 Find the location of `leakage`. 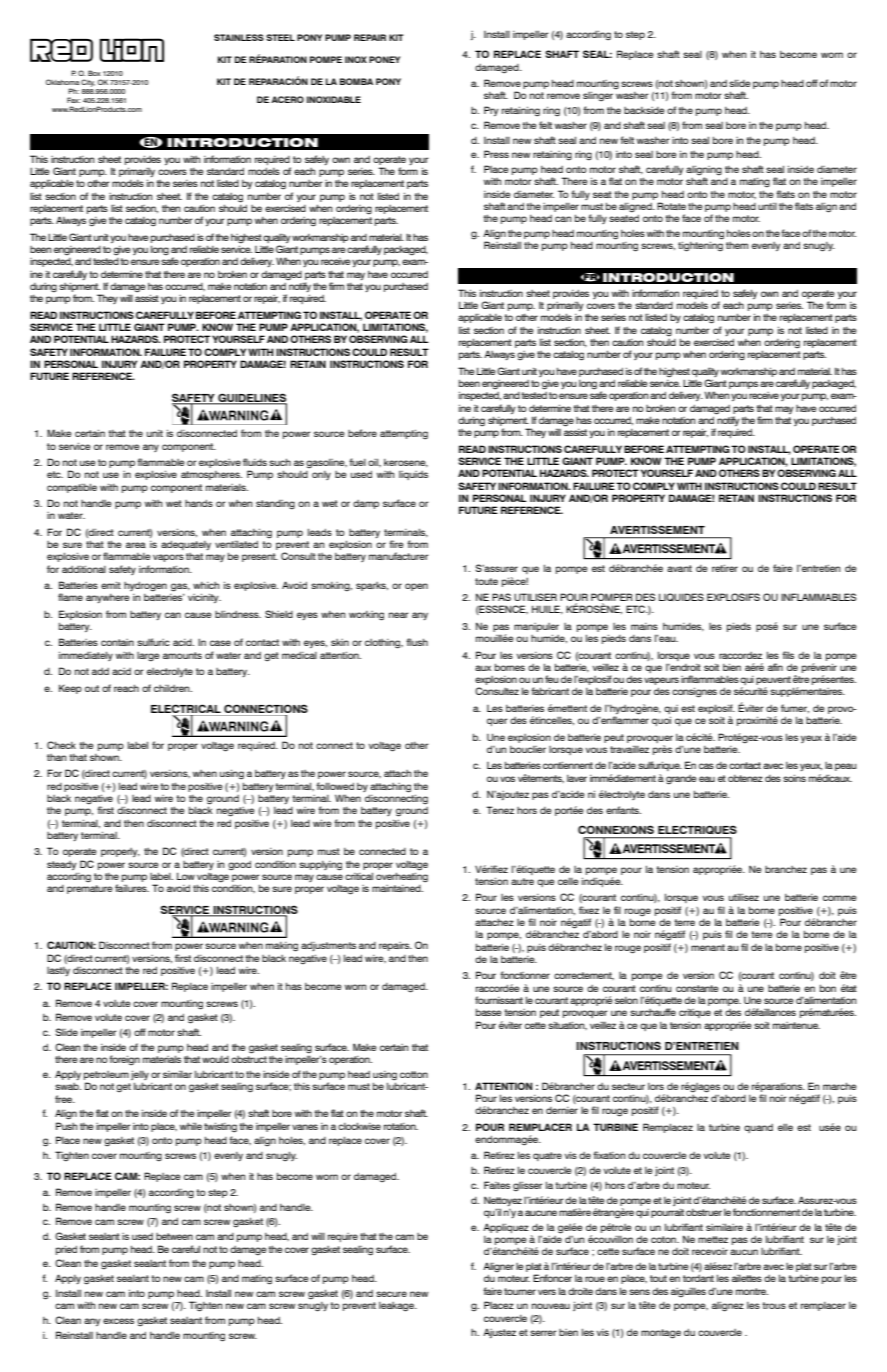

leakage is located at coordinates (398, 1307).
